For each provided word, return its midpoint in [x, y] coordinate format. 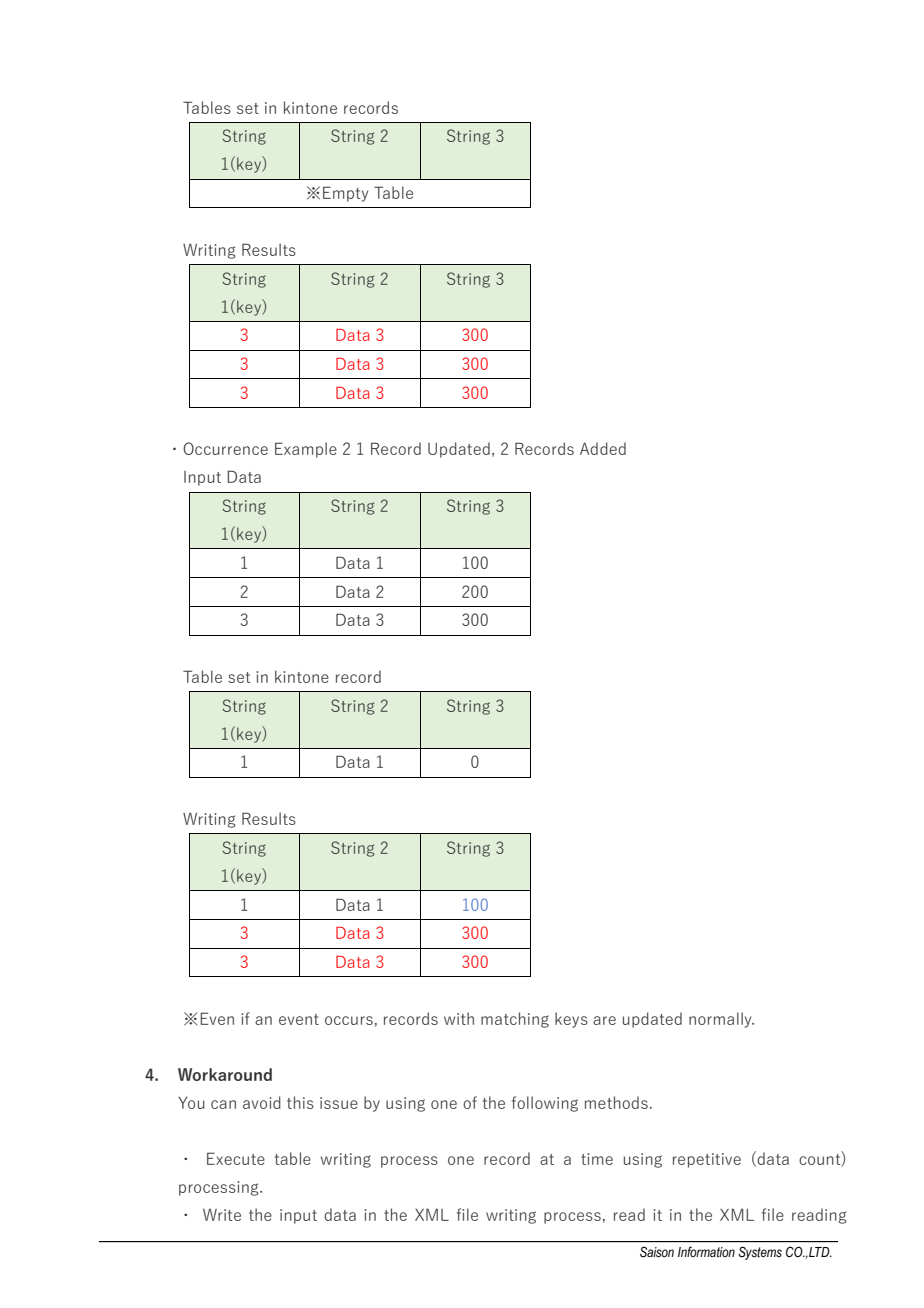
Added [603, 448]
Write [222, 1215]
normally [721, 1020]
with [459, 1018]
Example [306, 450]
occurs [349, 1020]
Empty [345, 194]
